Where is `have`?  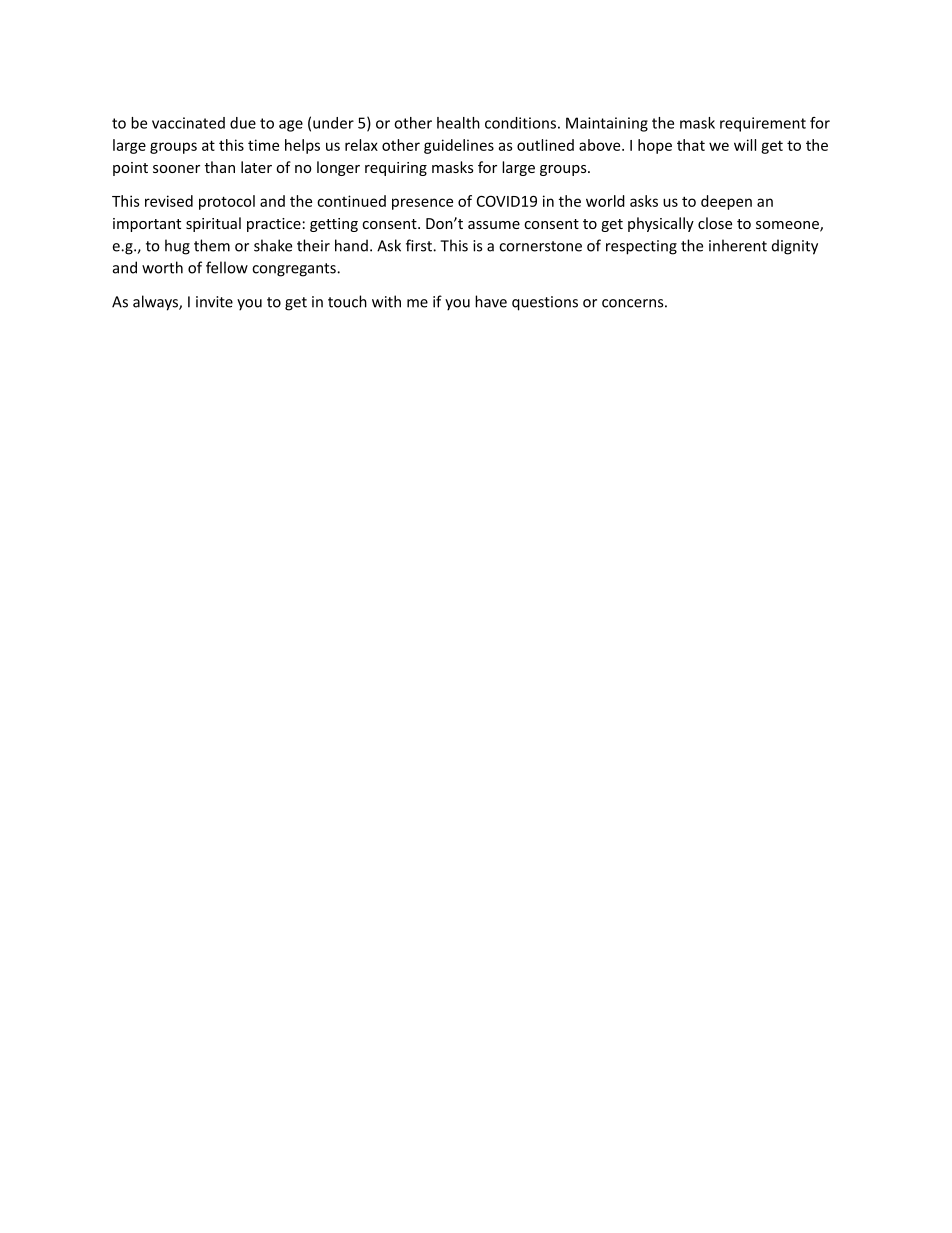 have is located at coordinates (491, 301).
